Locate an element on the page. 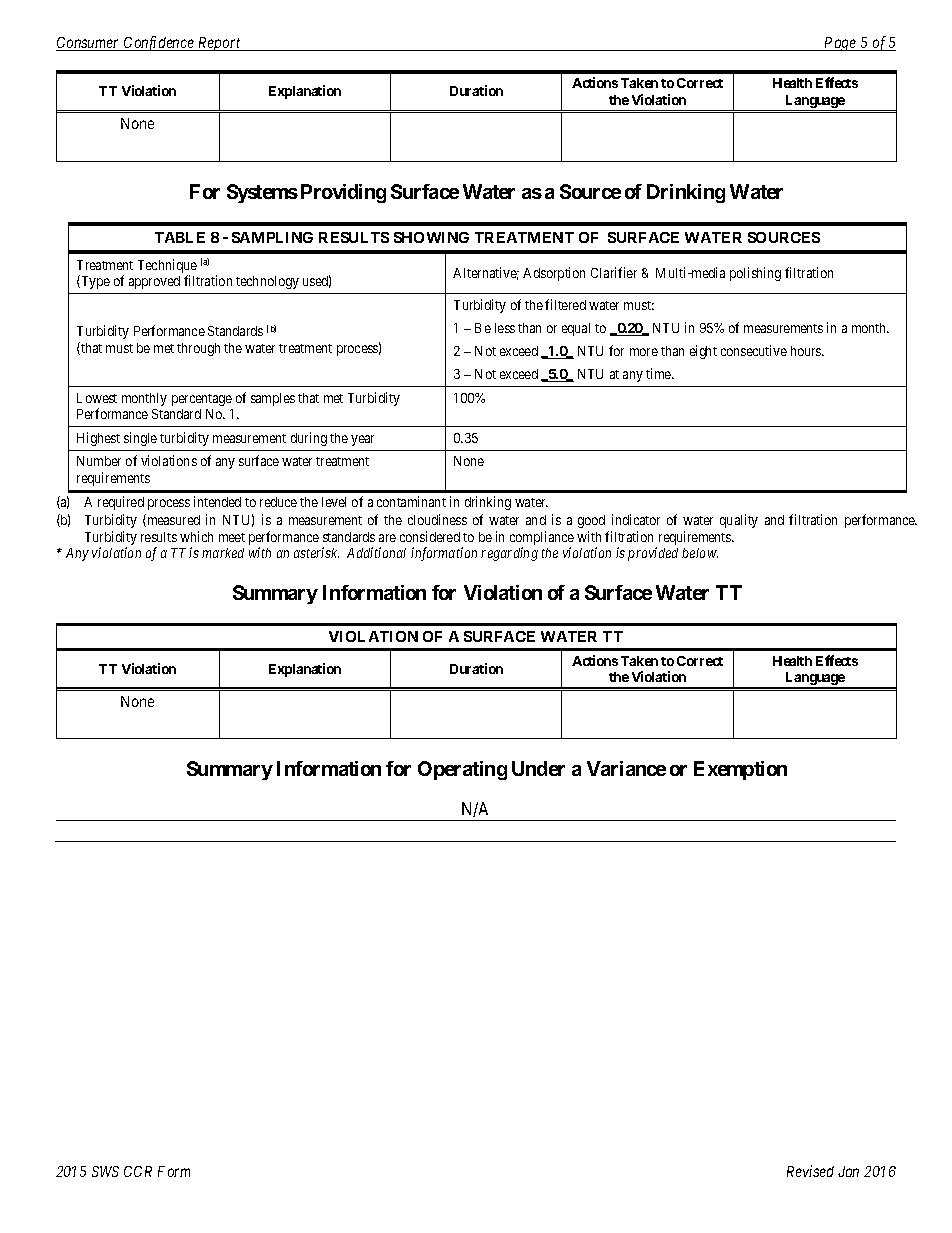 This page has height=1233, width=952. Under is located at coordinates (538, 768).
